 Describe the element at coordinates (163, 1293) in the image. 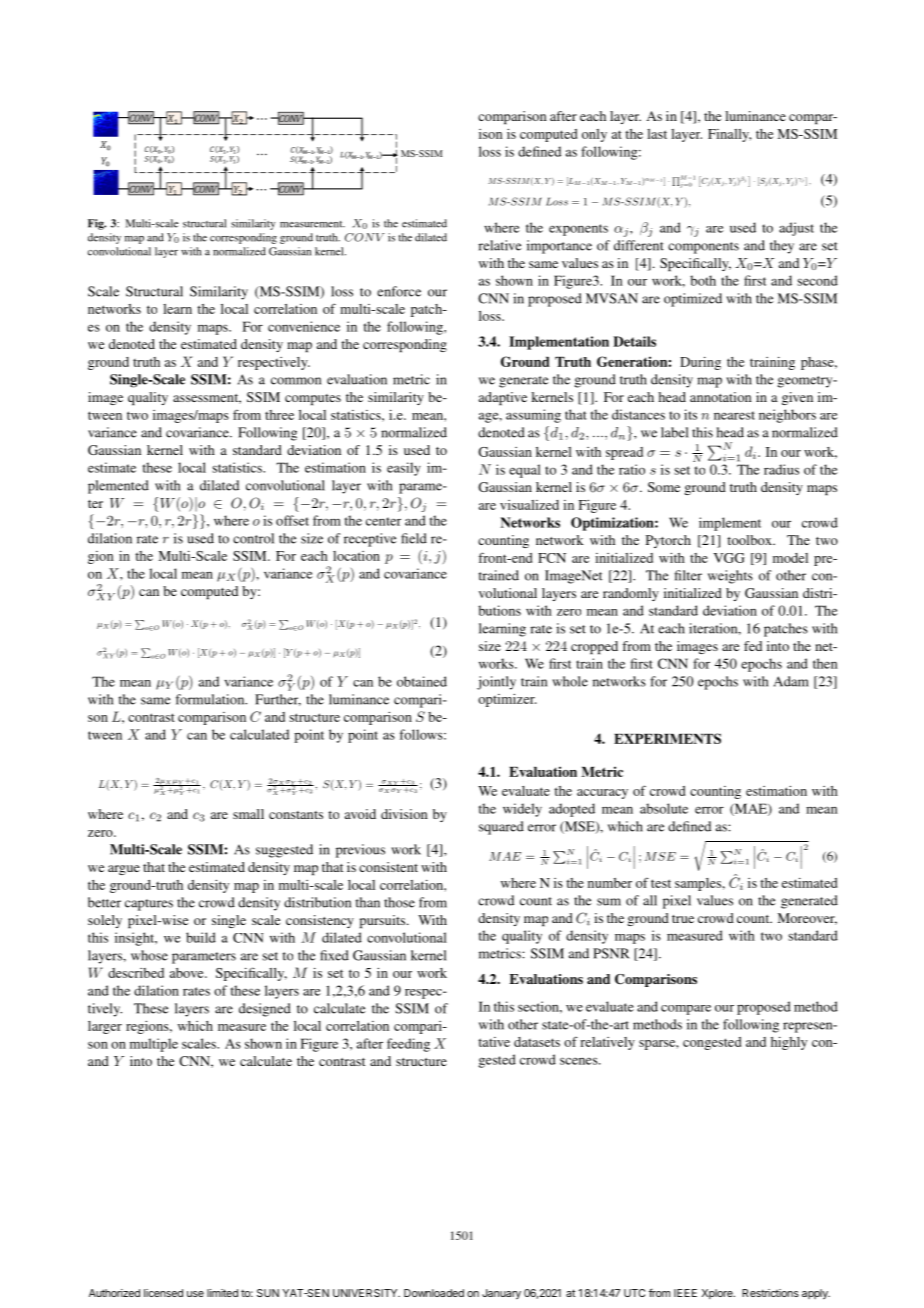

I see `licensed` at that location.
